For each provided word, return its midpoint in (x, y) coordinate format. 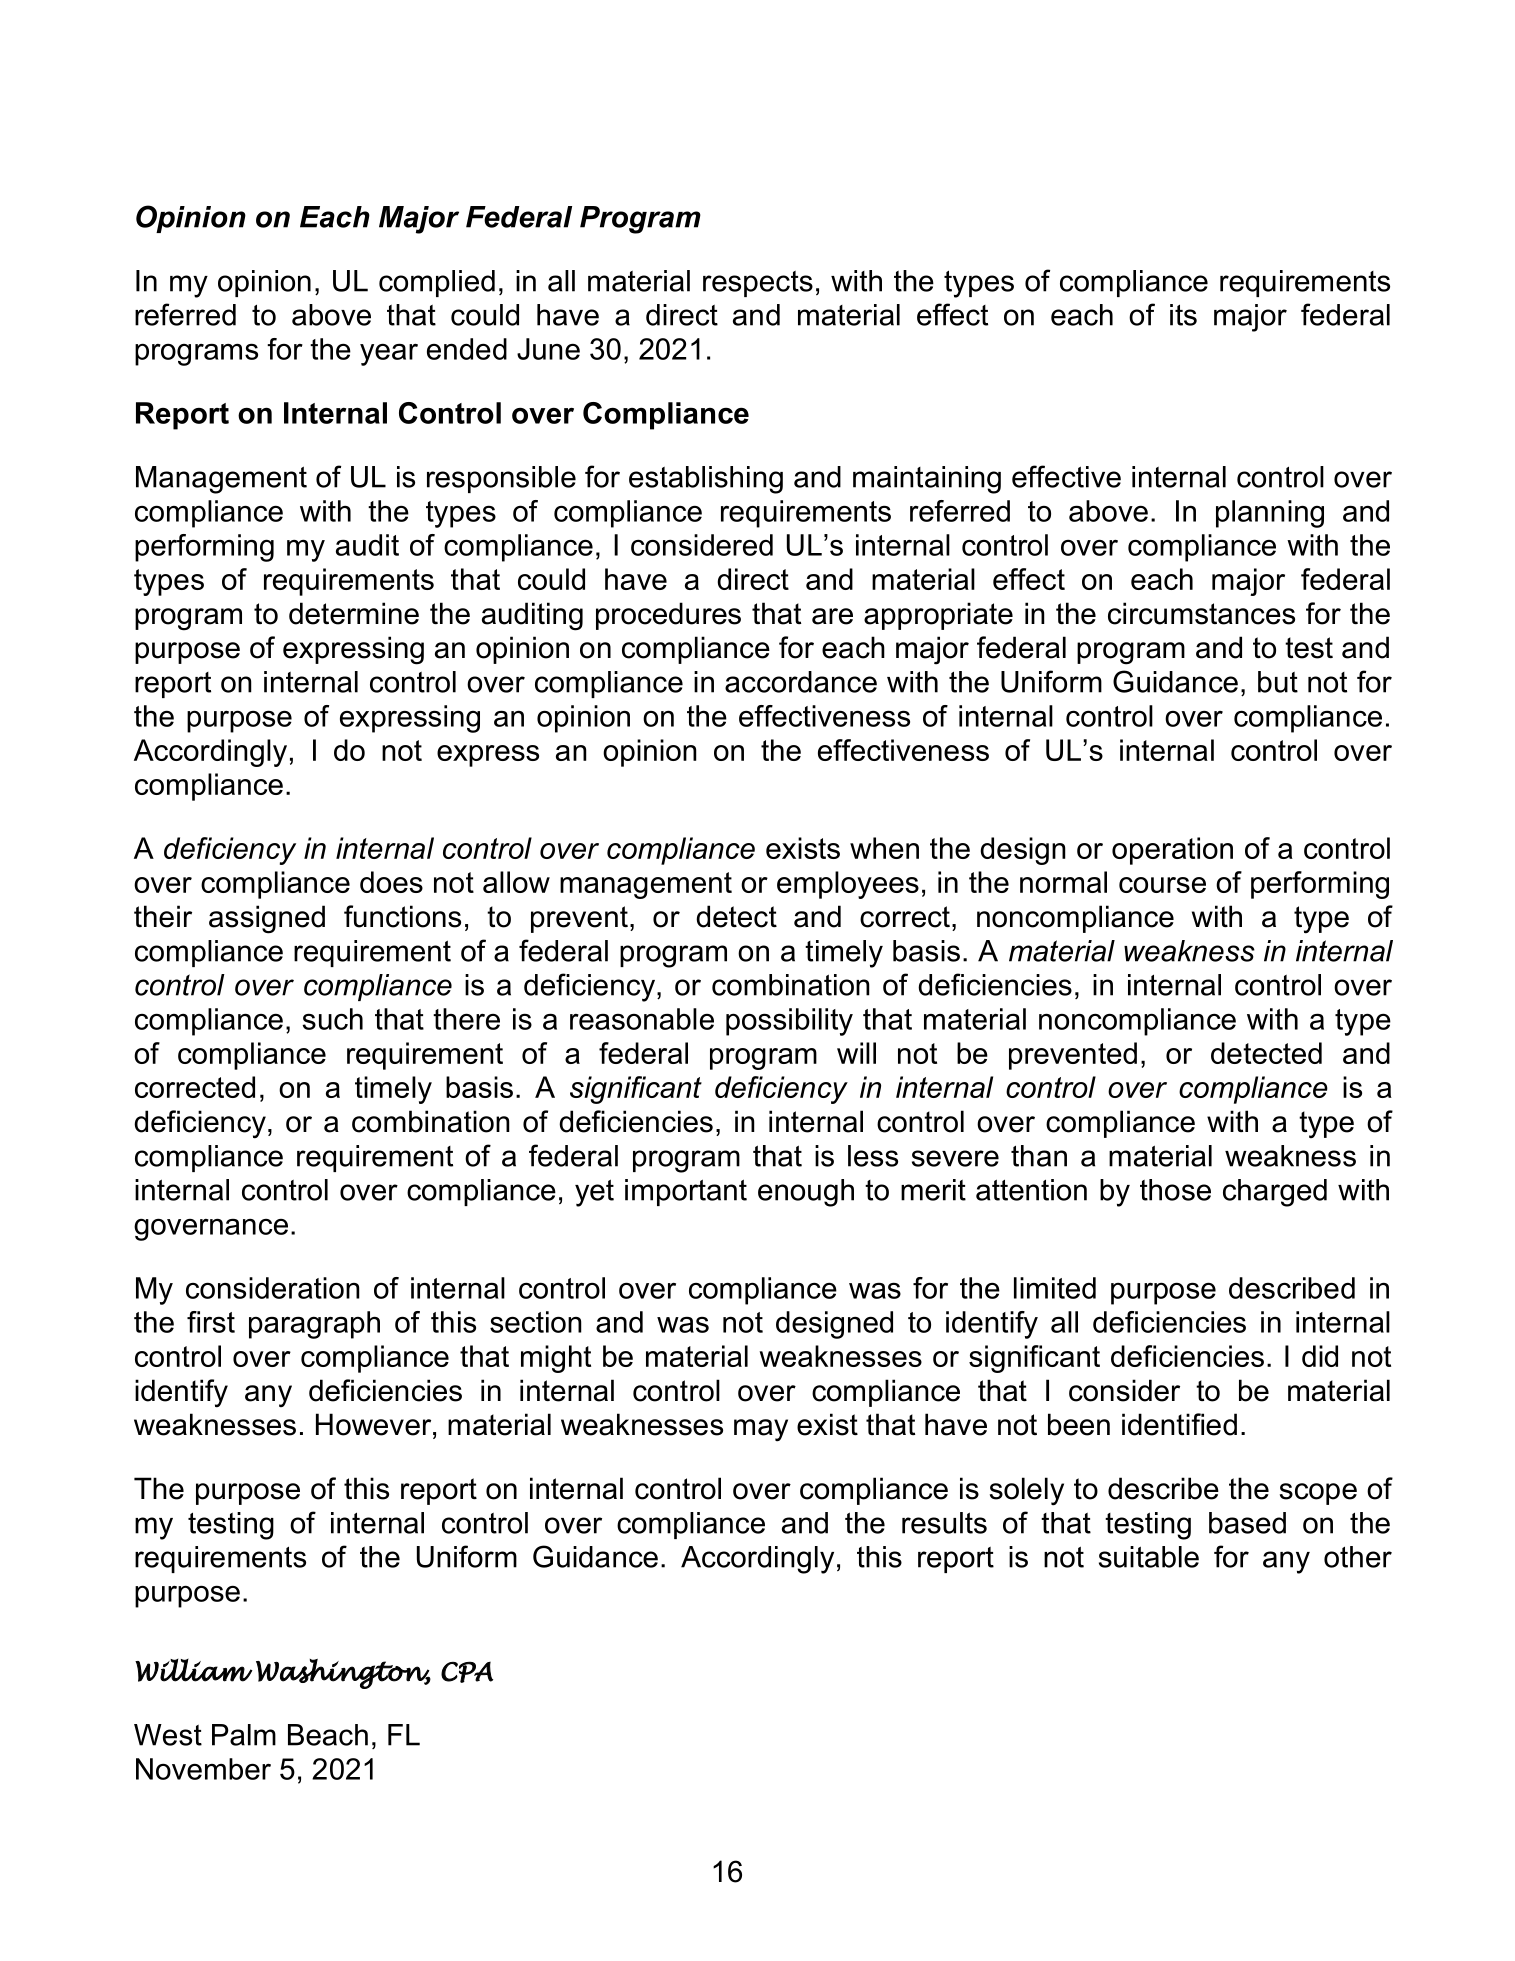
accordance (801, 682)
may (761, 1430)
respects (758, 284)
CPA (467, 1672)
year (389, 354)
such (332, 1019)
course (1162, 885)
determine (354, 613)
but (1278, 682)
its (1183, 315)
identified (1179, 1424)
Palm (244, 1735)
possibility (789, 1022)
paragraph (314, 1325)
